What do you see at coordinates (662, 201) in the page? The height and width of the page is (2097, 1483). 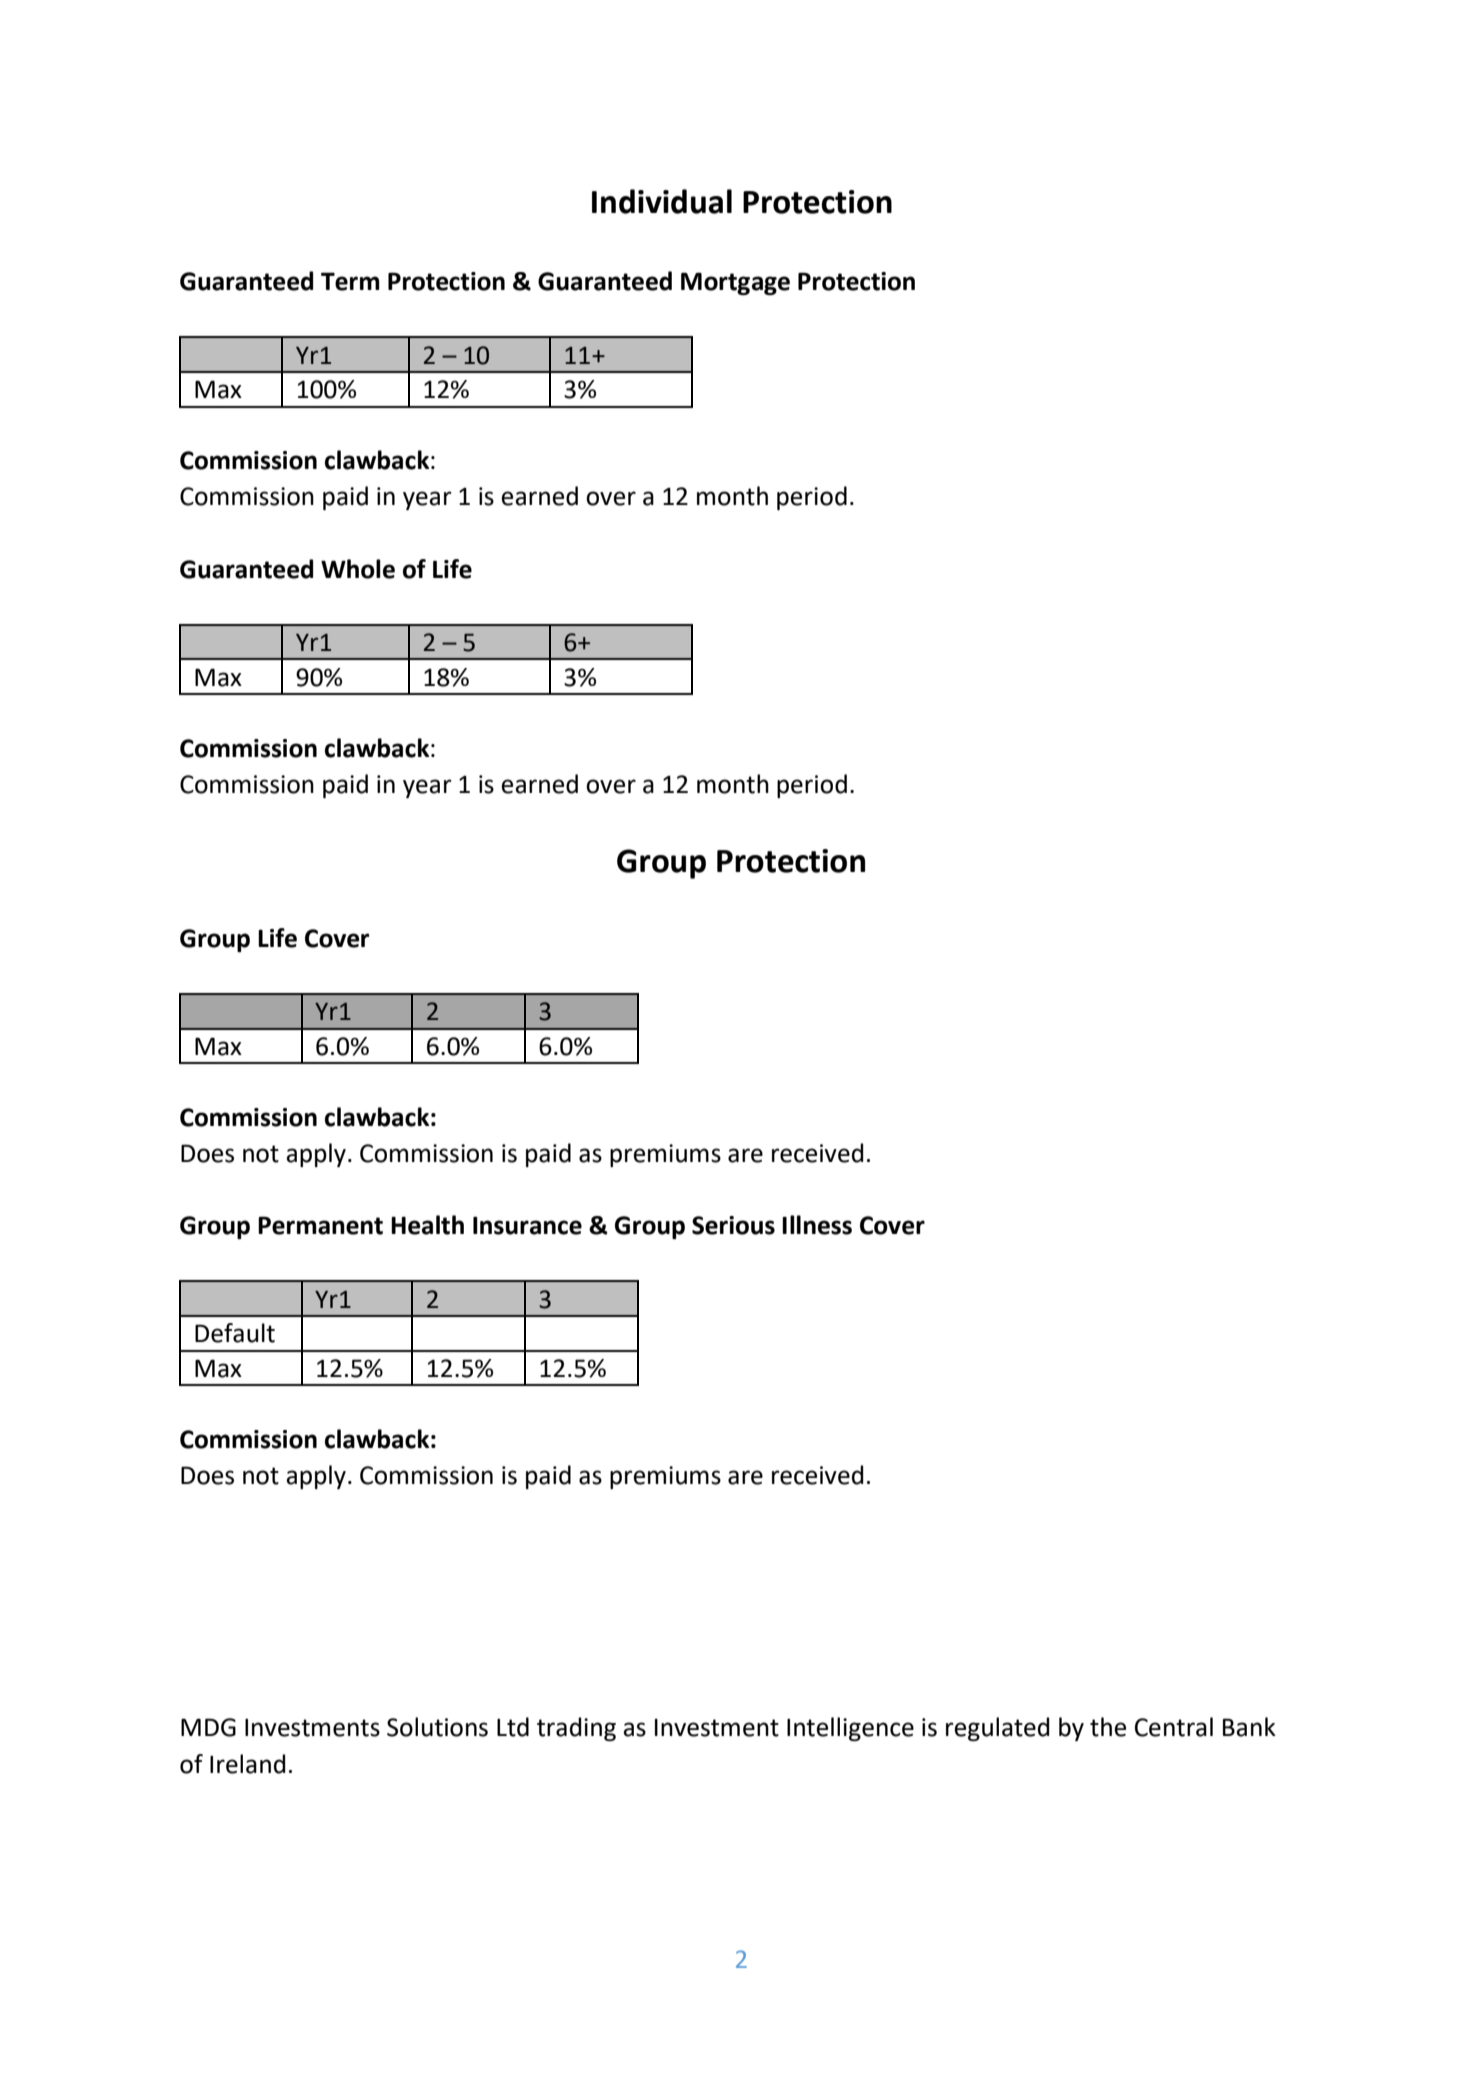 I see `Individual` at bounding box center [662, 201].
